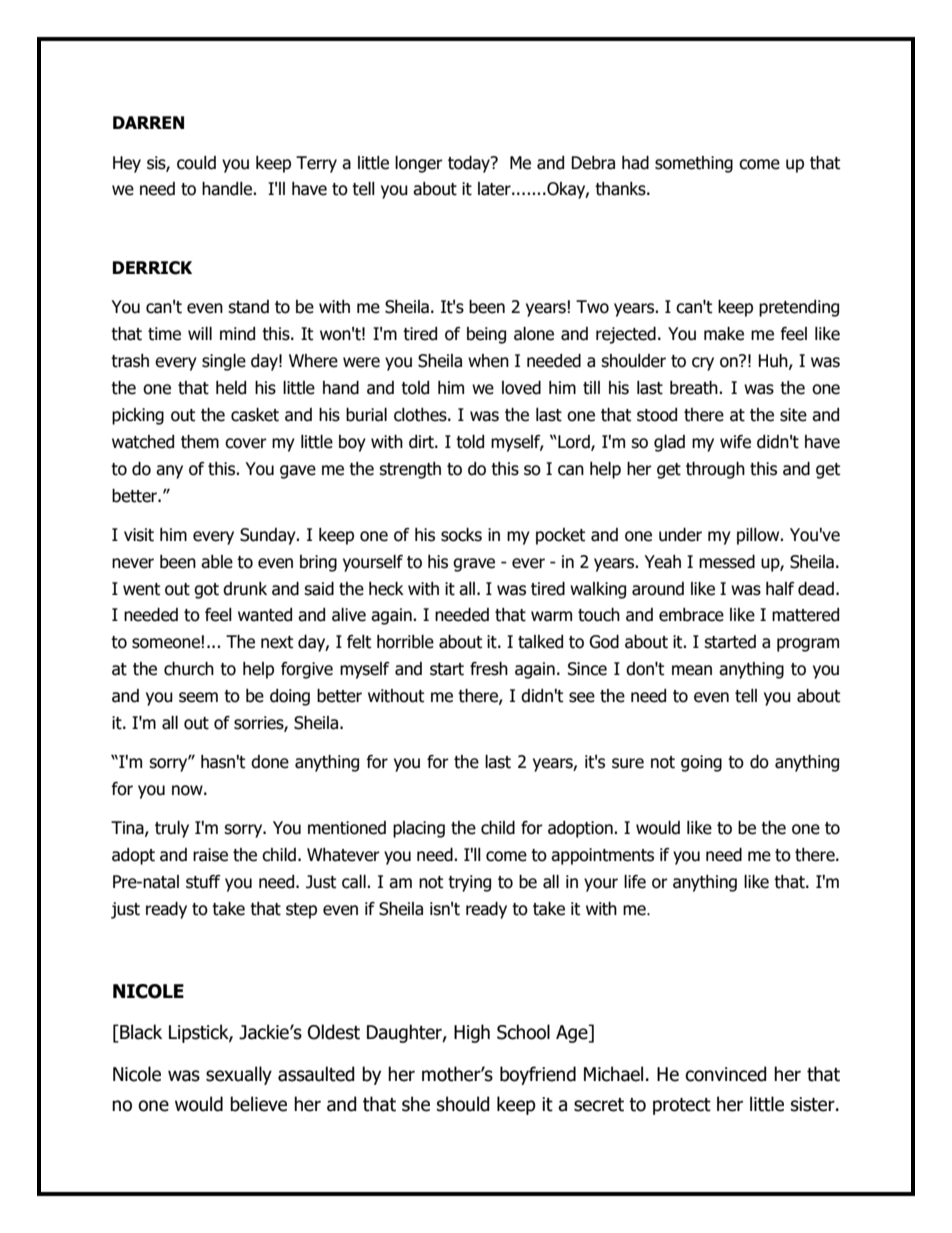 This document has height=1233, width=952. Describe the element at coordinates (196, 163) in the document. I see `could` at that location.
